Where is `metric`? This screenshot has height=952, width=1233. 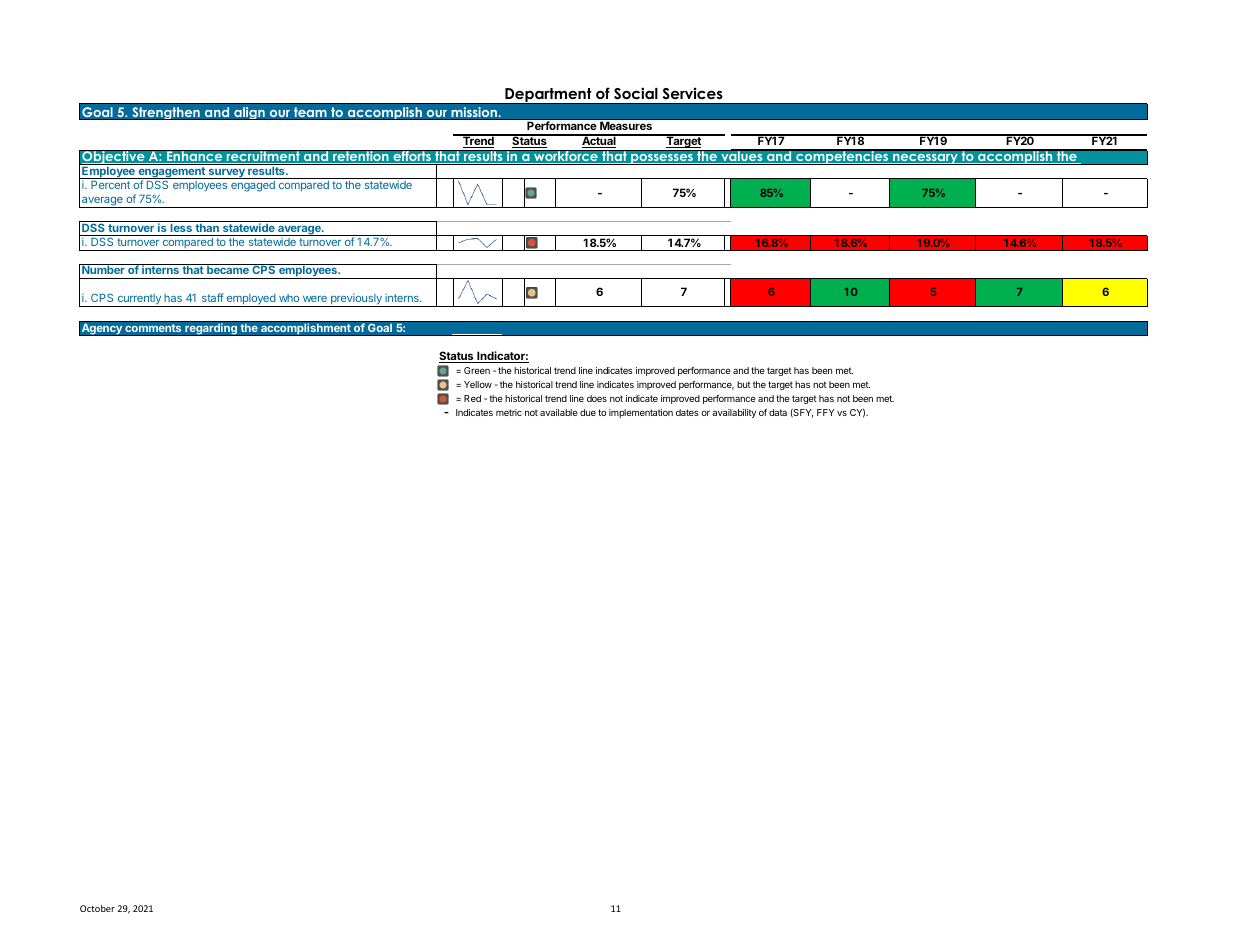 metric is located at coordinates (509, 412).
